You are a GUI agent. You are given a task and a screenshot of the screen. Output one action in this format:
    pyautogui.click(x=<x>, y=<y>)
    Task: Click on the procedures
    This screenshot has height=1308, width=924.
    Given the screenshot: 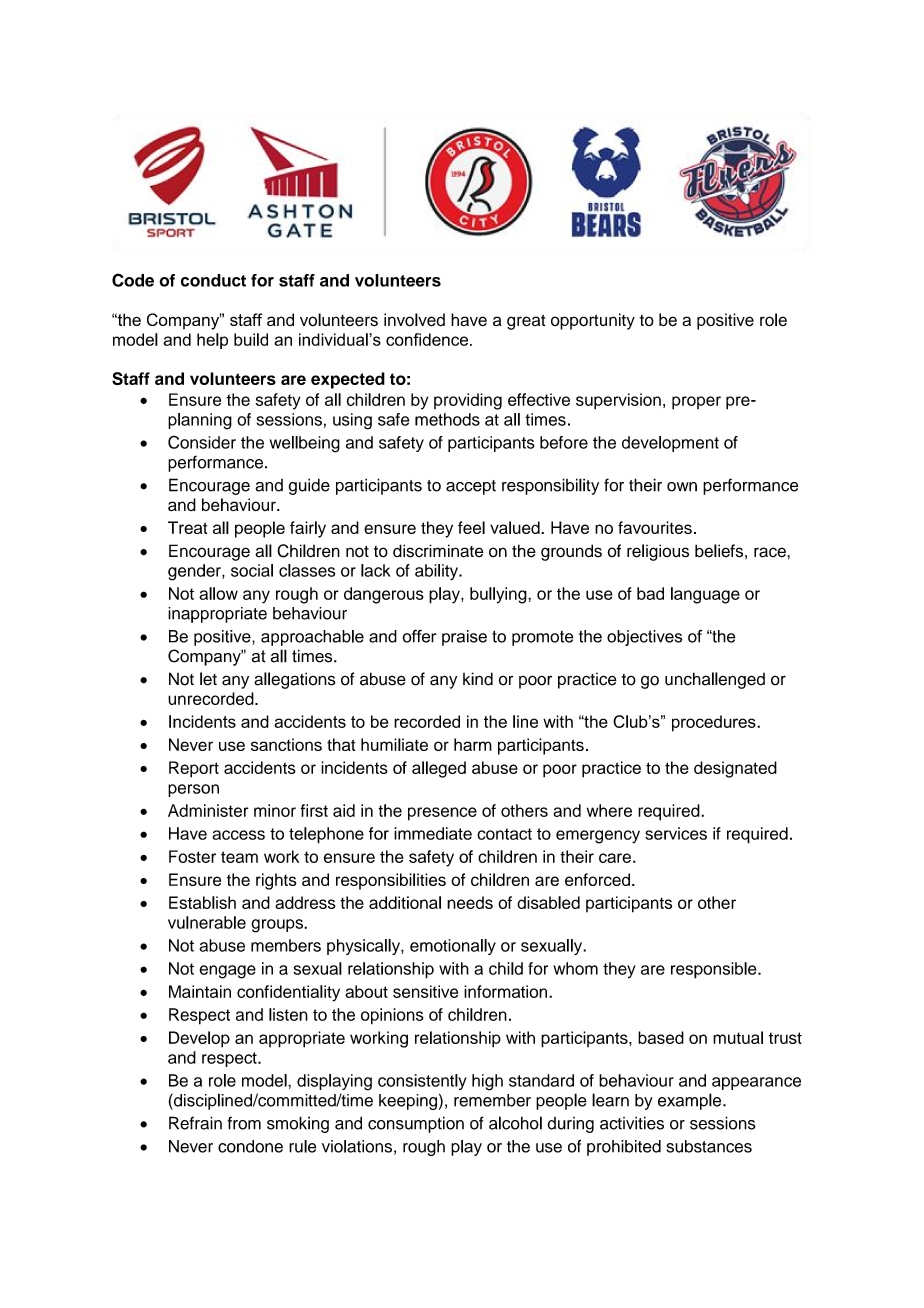 What is the action you would take?
    pyautogui.click(x=715, y=723)
